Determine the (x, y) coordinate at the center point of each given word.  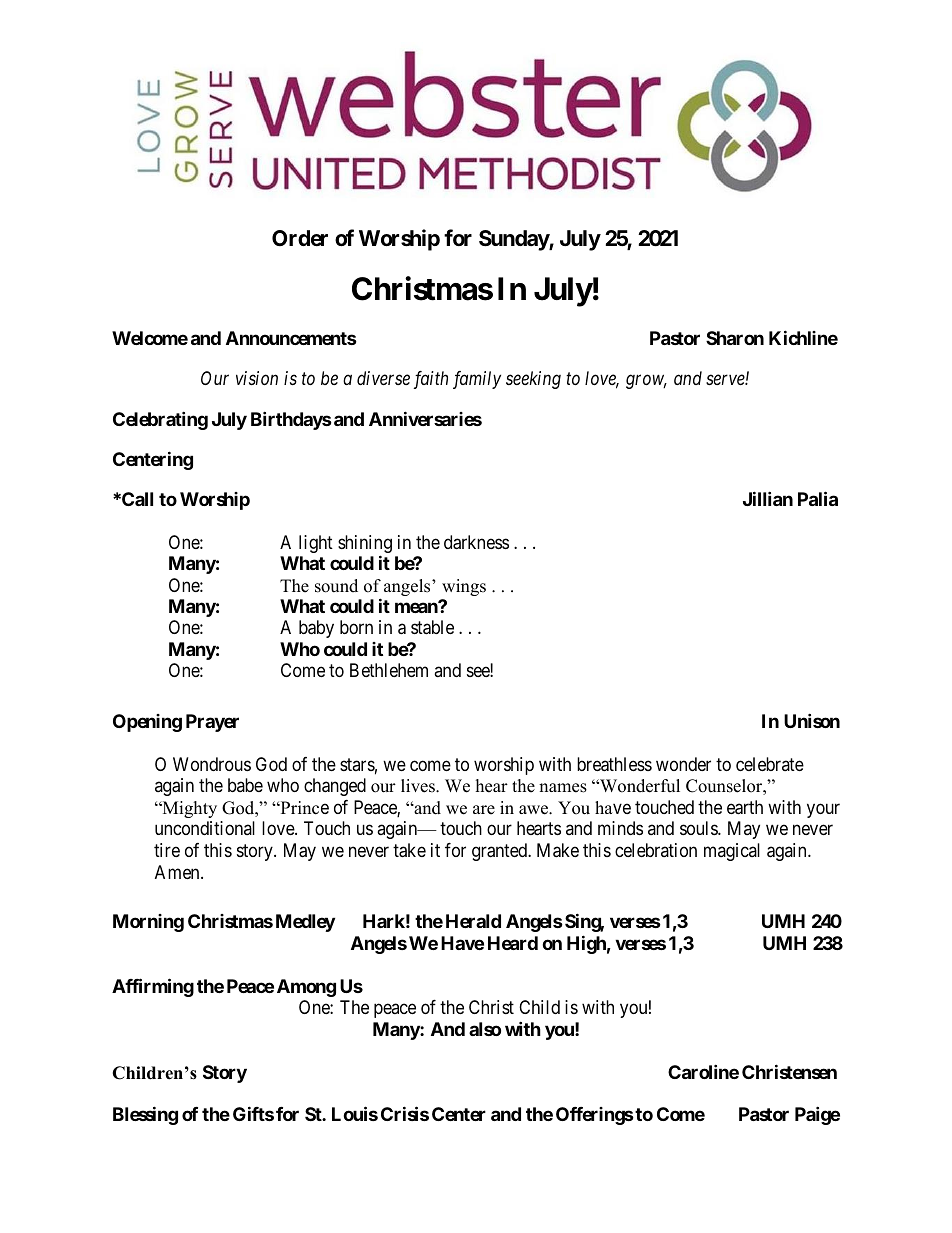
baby (316, 629)
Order (300, 238)
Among (306, 988)
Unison (812, 720)
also (485, 1029)
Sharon (735, 338)
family (477, 380)
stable (432, 627)
